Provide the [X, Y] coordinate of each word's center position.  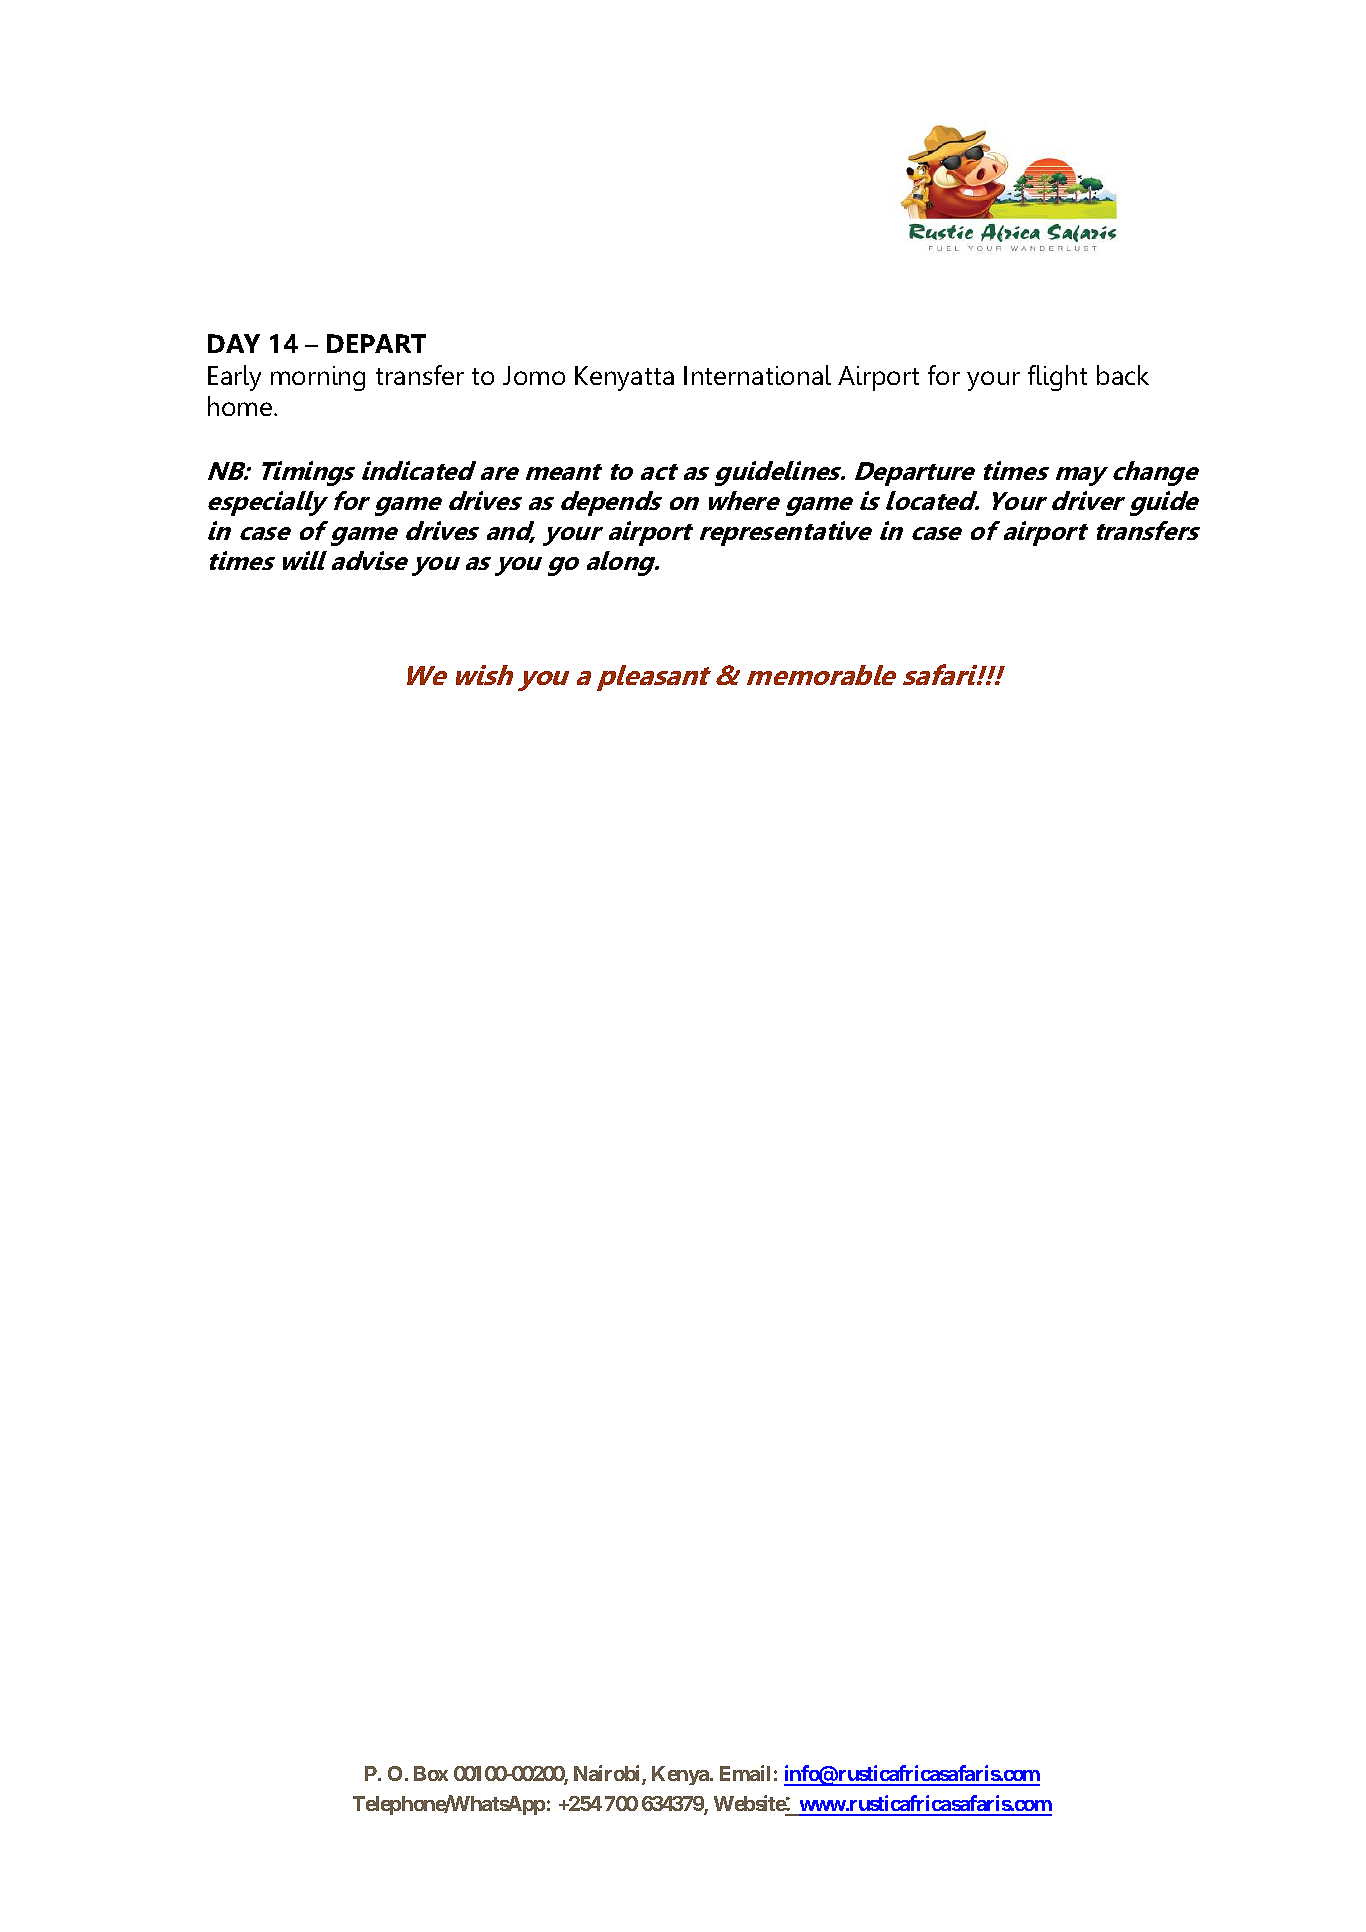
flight [1057, 378]
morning [318, 378]
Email [745, 1773]
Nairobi [608, 1774]
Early [234, 378]
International [757, 375]
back [1123, 375]
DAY [234, 343]
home [241, 406]
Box [431, 1773]
